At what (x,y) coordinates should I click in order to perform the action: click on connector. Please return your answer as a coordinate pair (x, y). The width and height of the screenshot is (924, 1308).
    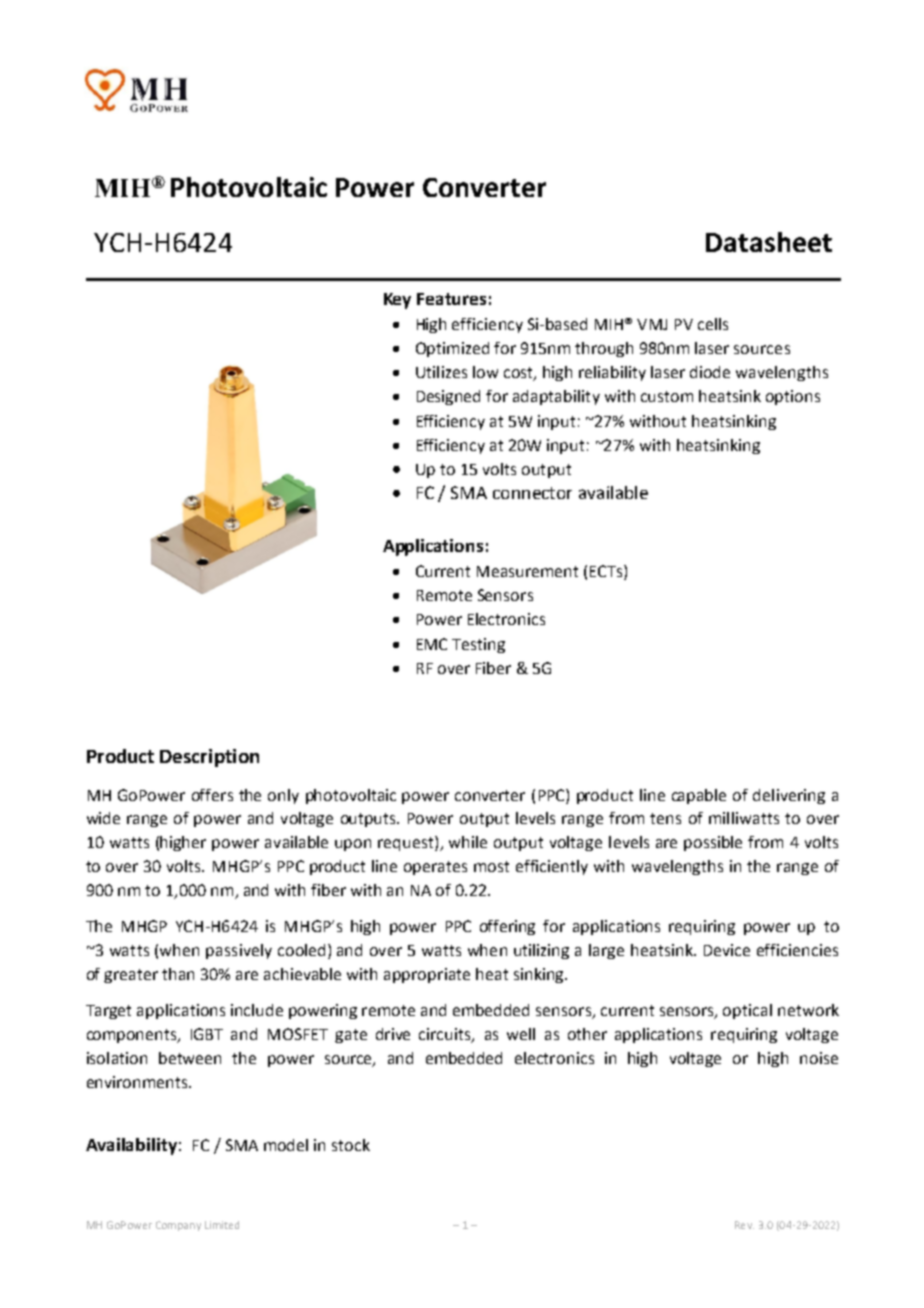
    Looking at the image, I should click on (532, 493).
